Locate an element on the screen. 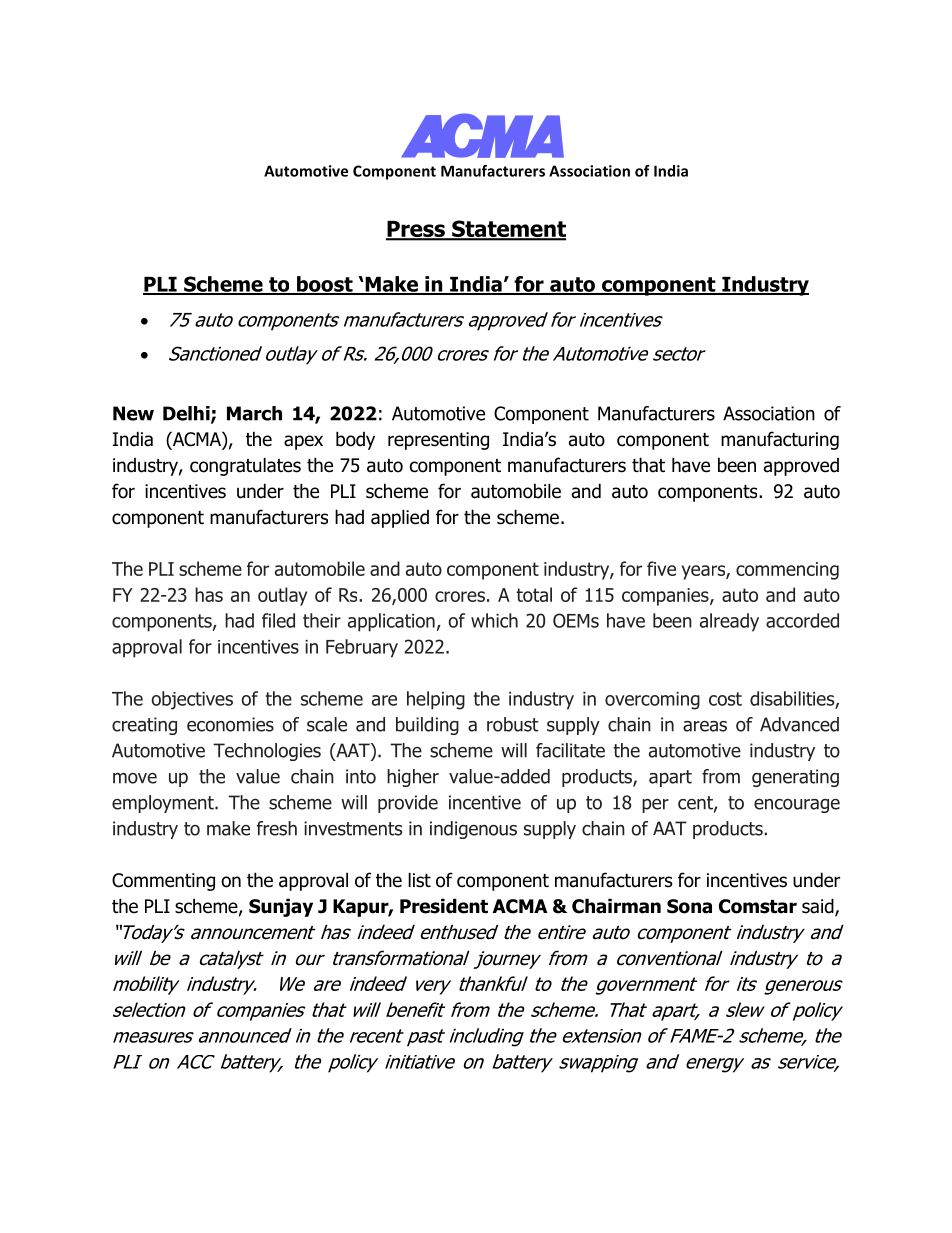  President is located at coordinates (444, 906).
